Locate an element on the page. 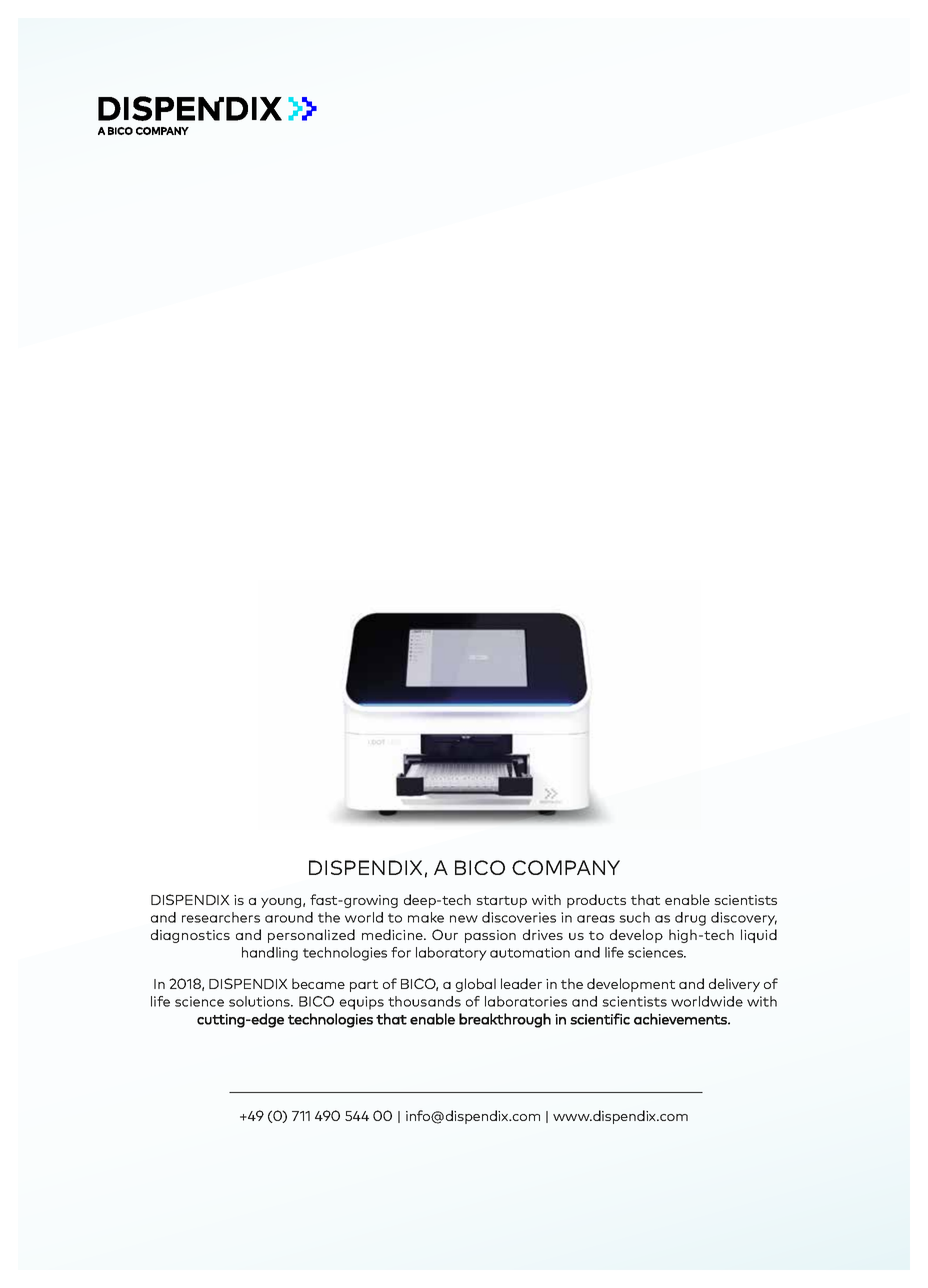 The image size is (928, 1288). around is located at coordinates (289, 917).
